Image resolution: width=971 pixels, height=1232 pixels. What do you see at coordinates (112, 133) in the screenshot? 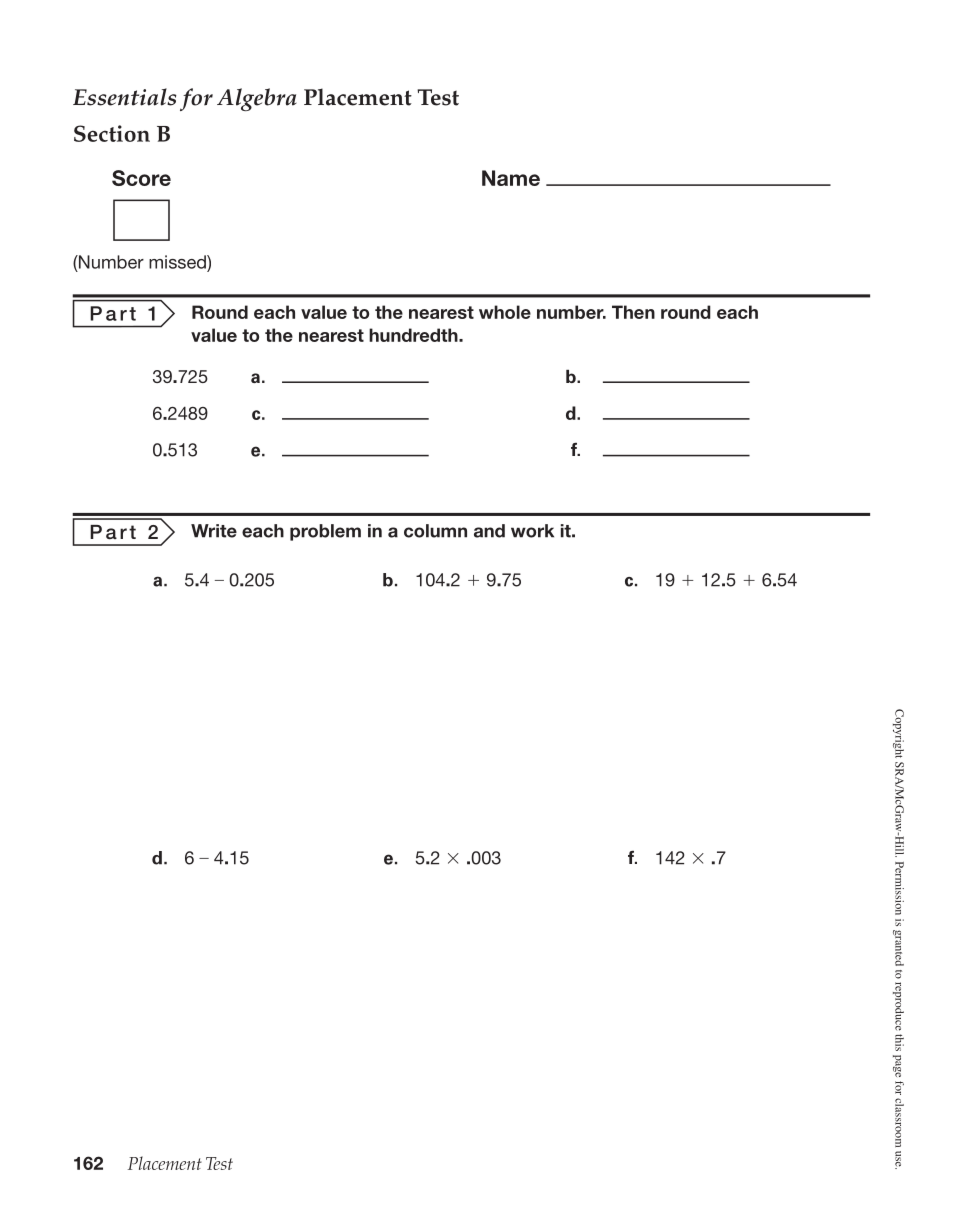
I see `Section` at bounding box center [112, 133].
